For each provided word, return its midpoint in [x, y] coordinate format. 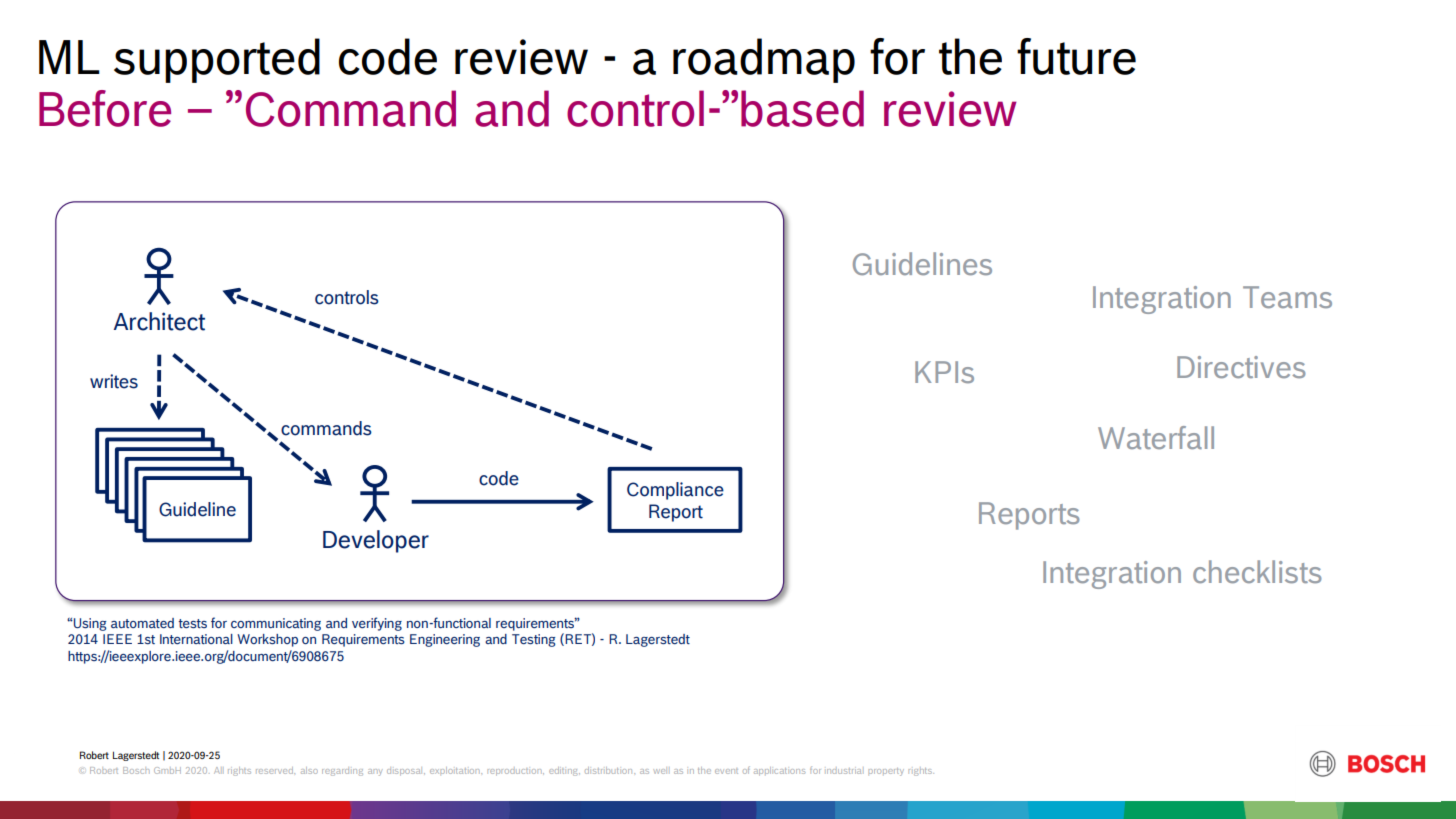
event [726, 771]
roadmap [764, 60]
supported [217, 60]
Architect [159, 321]
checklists [1257, 571]
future [1076, 56]
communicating [276, 624]
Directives [1241, 367]
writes [114, 381]
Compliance [675, 491]
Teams [1287, 297]
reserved [275, 770]
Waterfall [1156, 437]
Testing [533, 640]
